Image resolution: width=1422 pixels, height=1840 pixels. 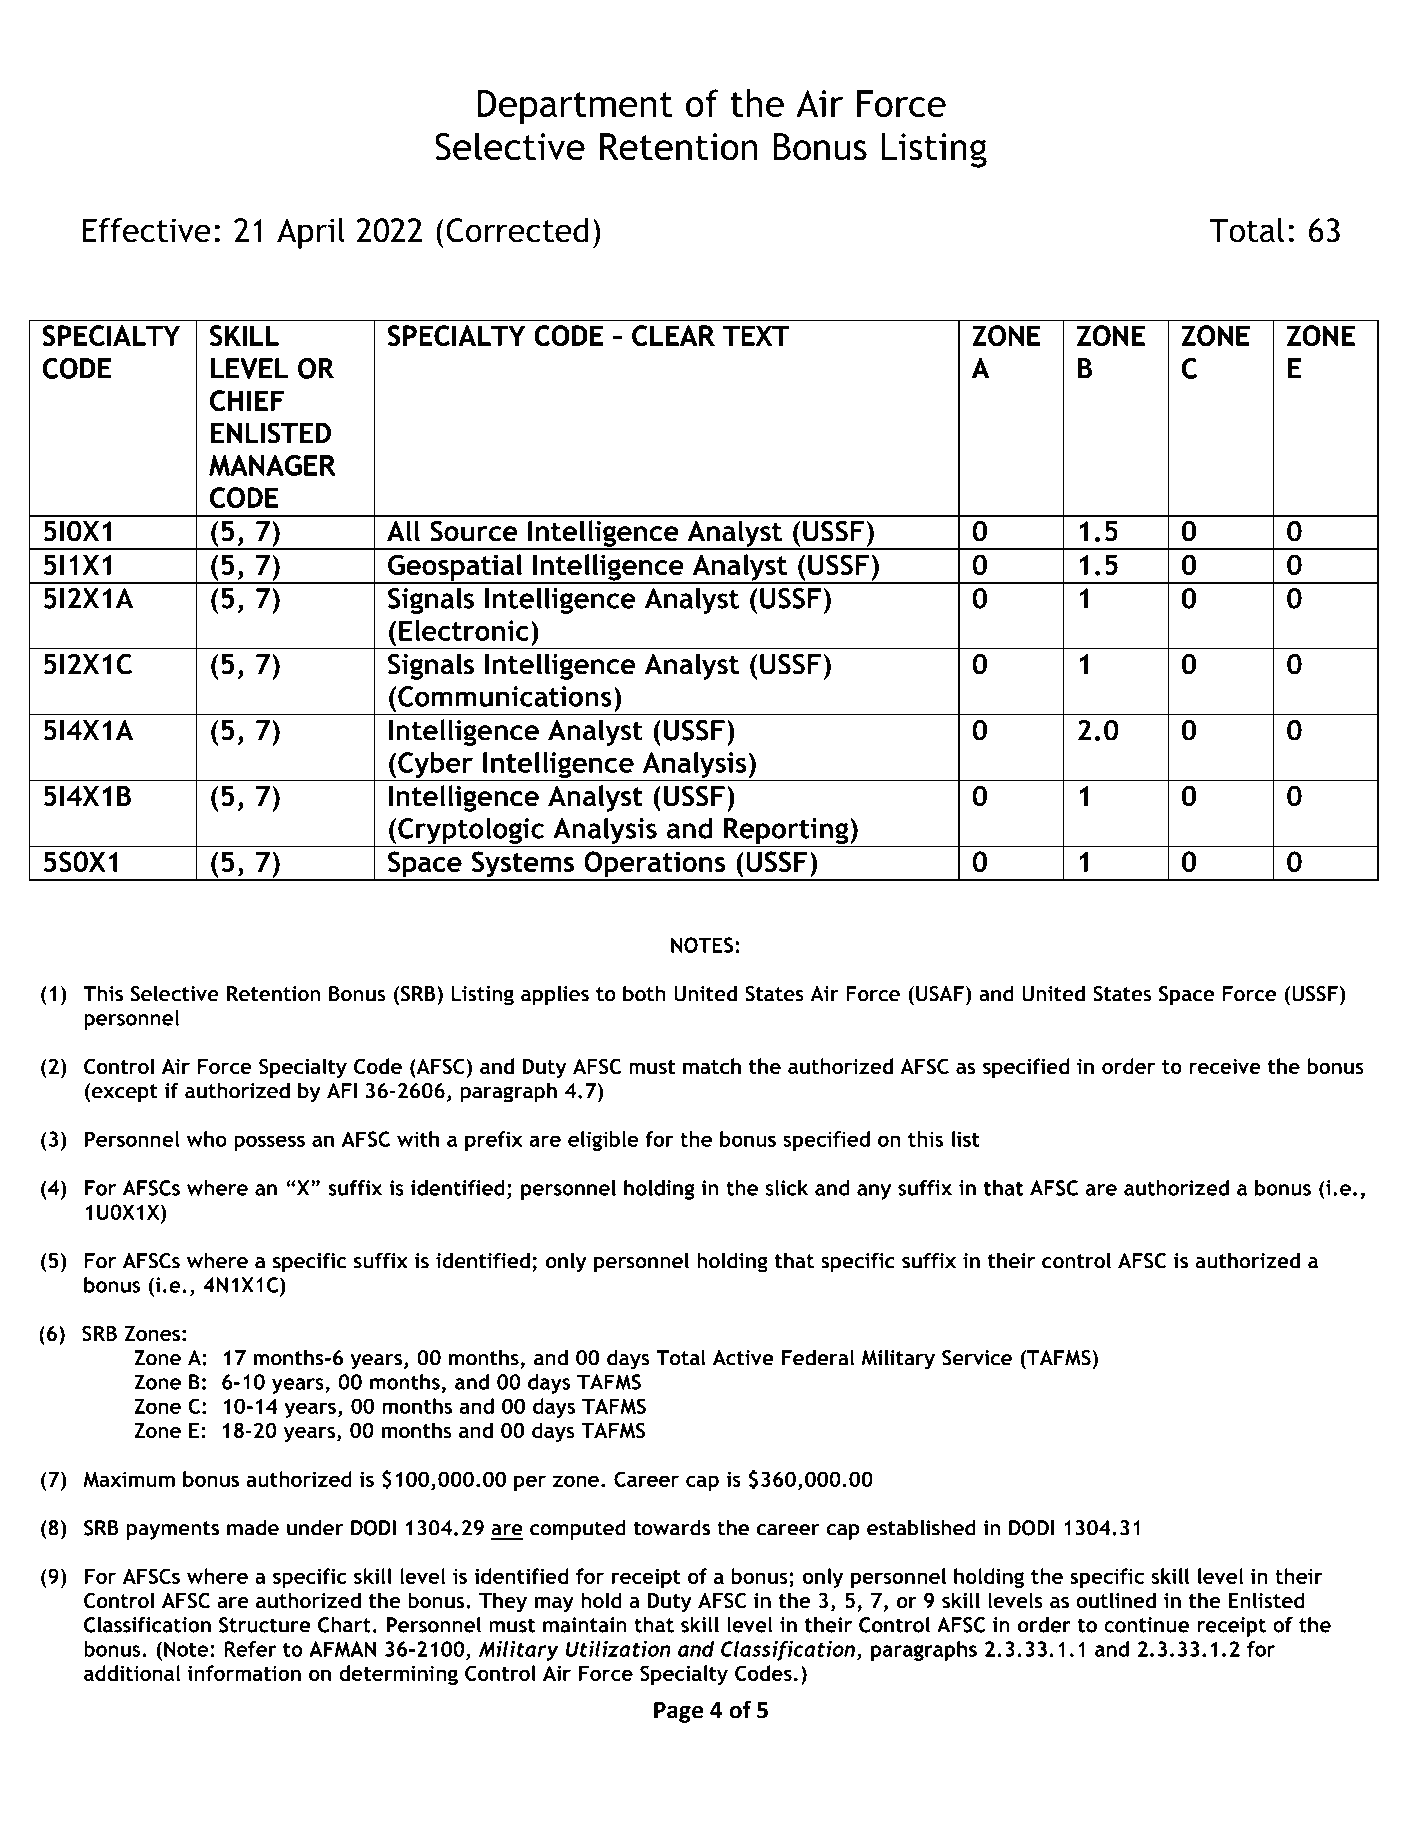 I want to click on Department, so click(x=575, y=107).
